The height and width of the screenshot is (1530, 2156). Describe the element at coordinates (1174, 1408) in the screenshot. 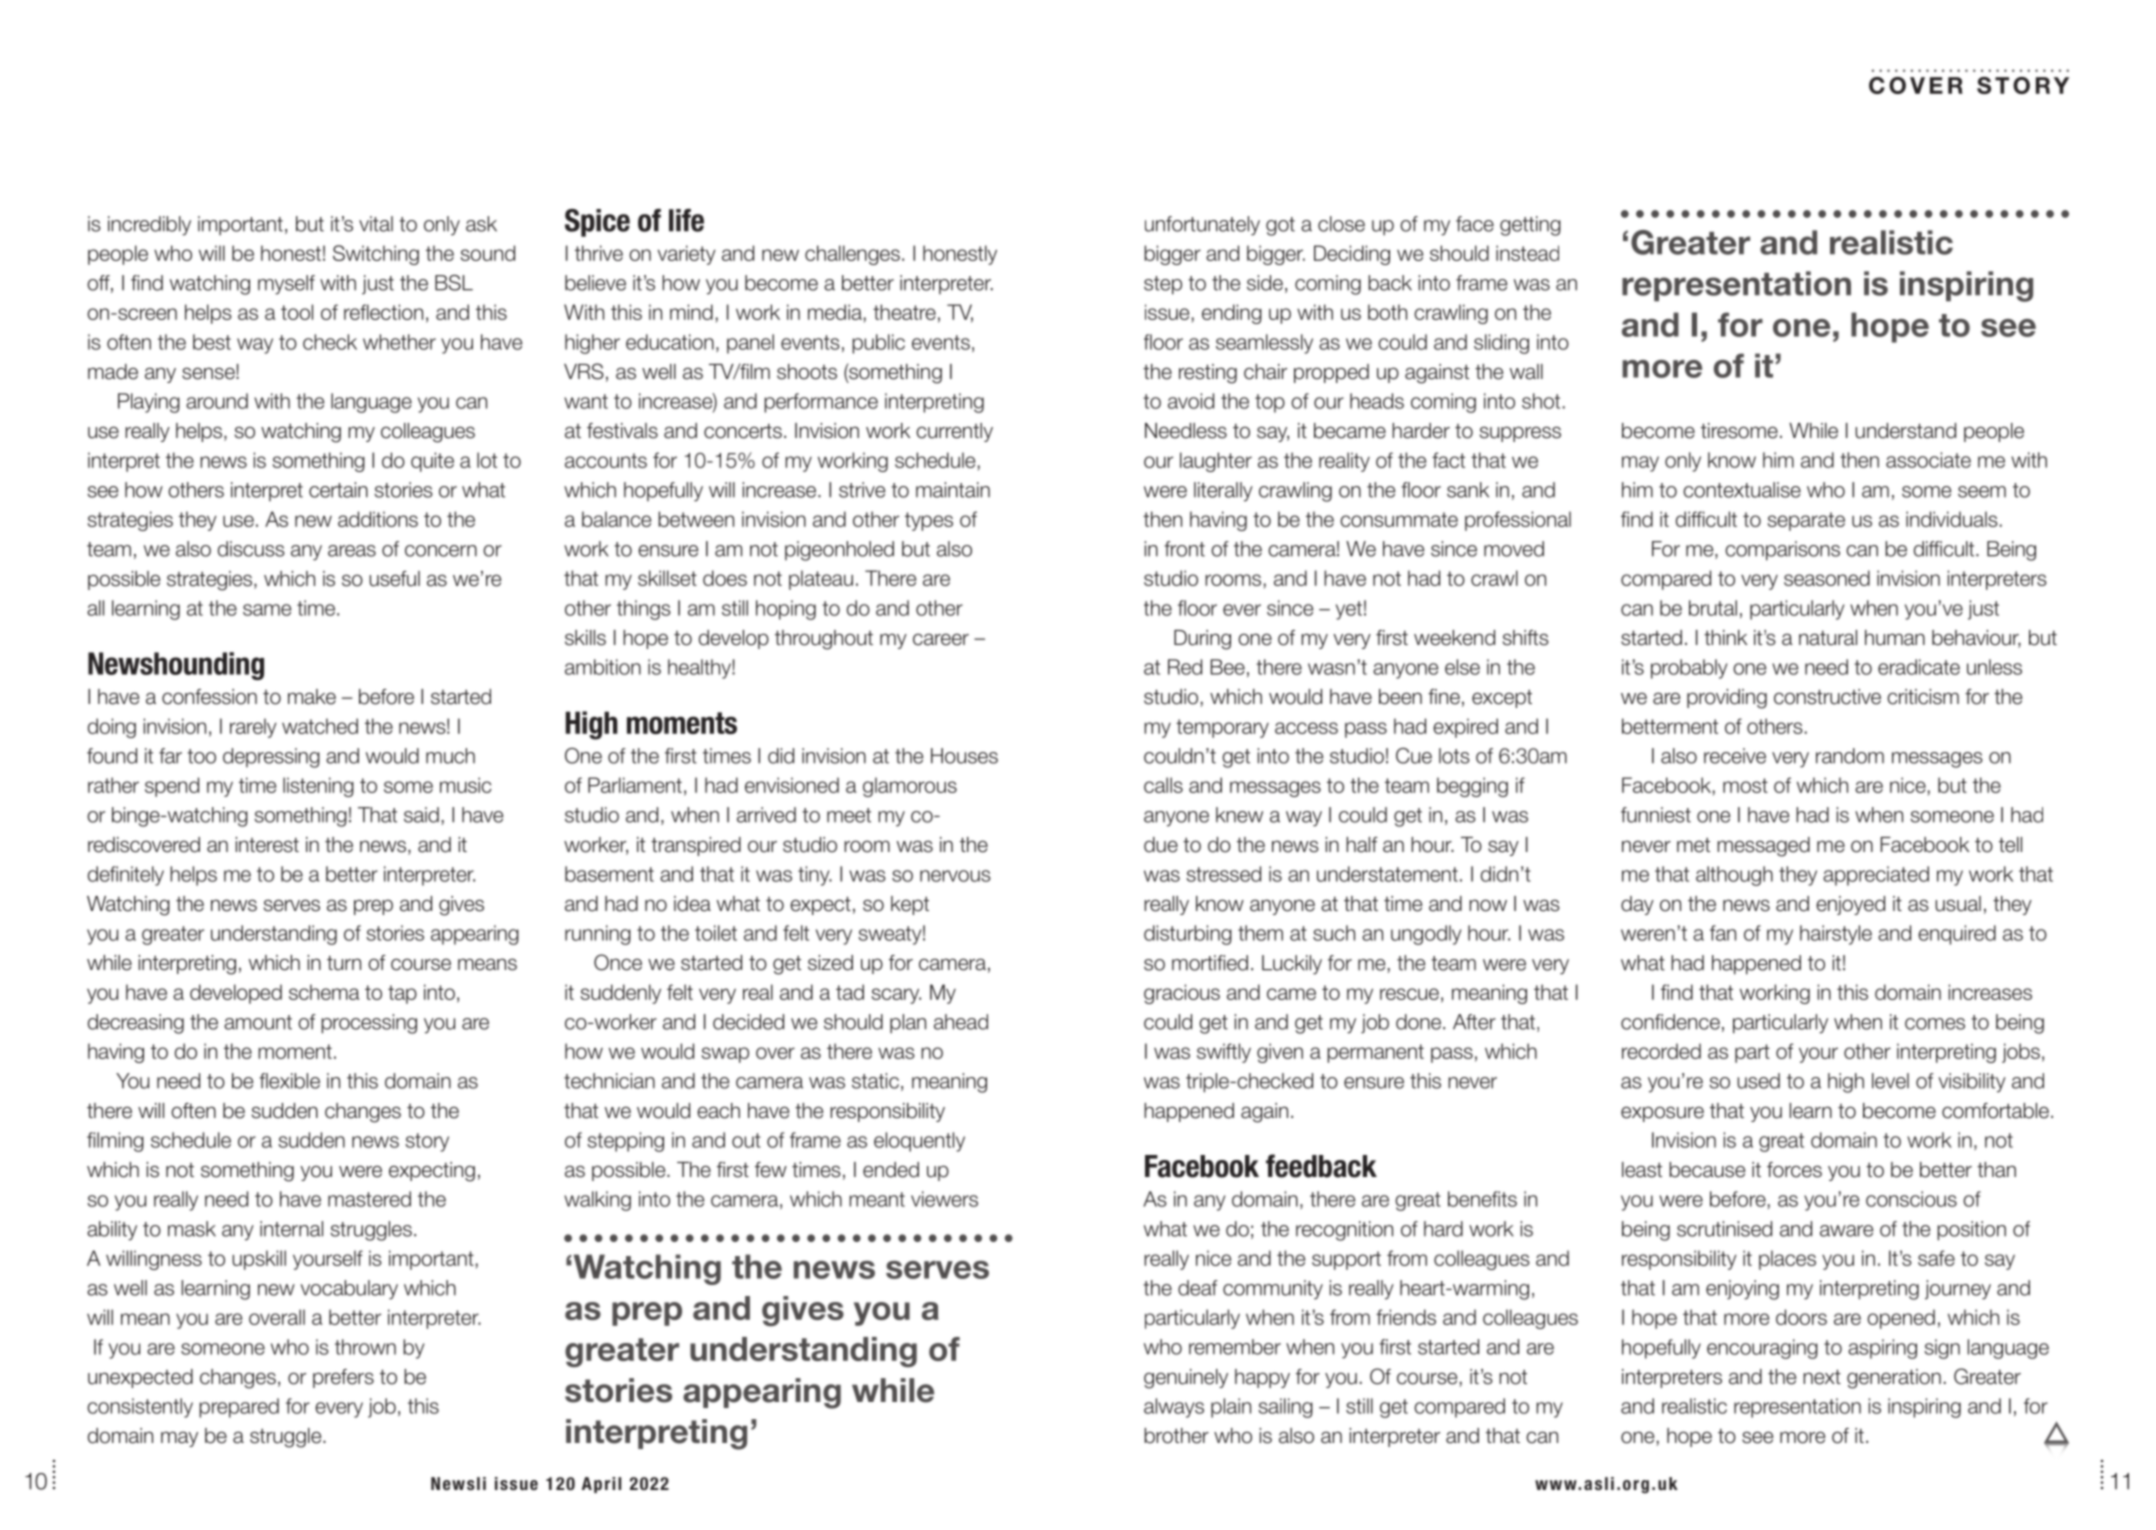

I see `always` at that location.
